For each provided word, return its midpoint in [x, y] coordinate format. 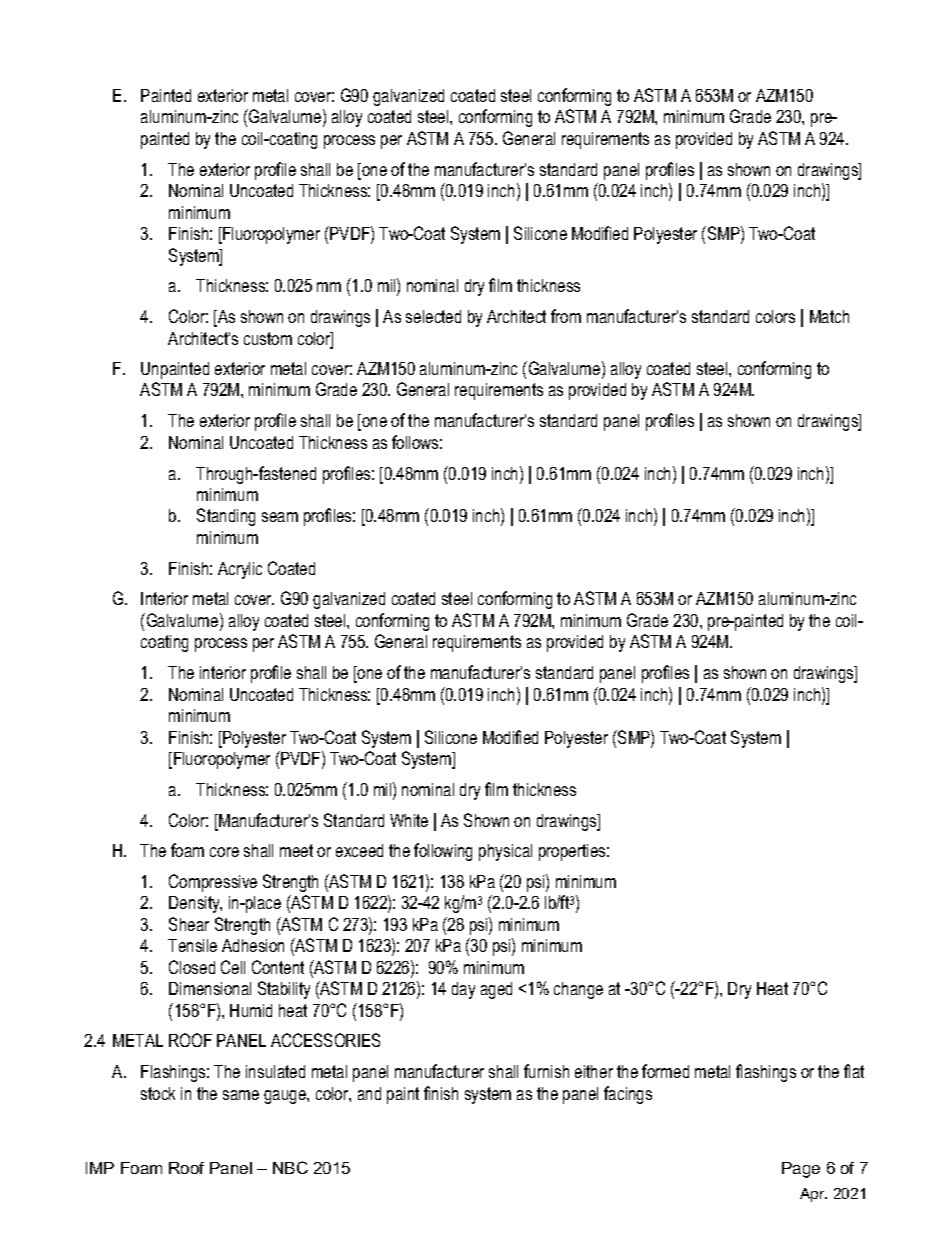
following [443, 852]
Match [829, 316]
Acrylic [240, 570]
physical [505, 852]
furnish [546, 1071]
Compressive [213, 883]
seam [280, 517]
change [578, 990]
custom [268, 338]
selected [433, 316]
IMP [100, 1168]
